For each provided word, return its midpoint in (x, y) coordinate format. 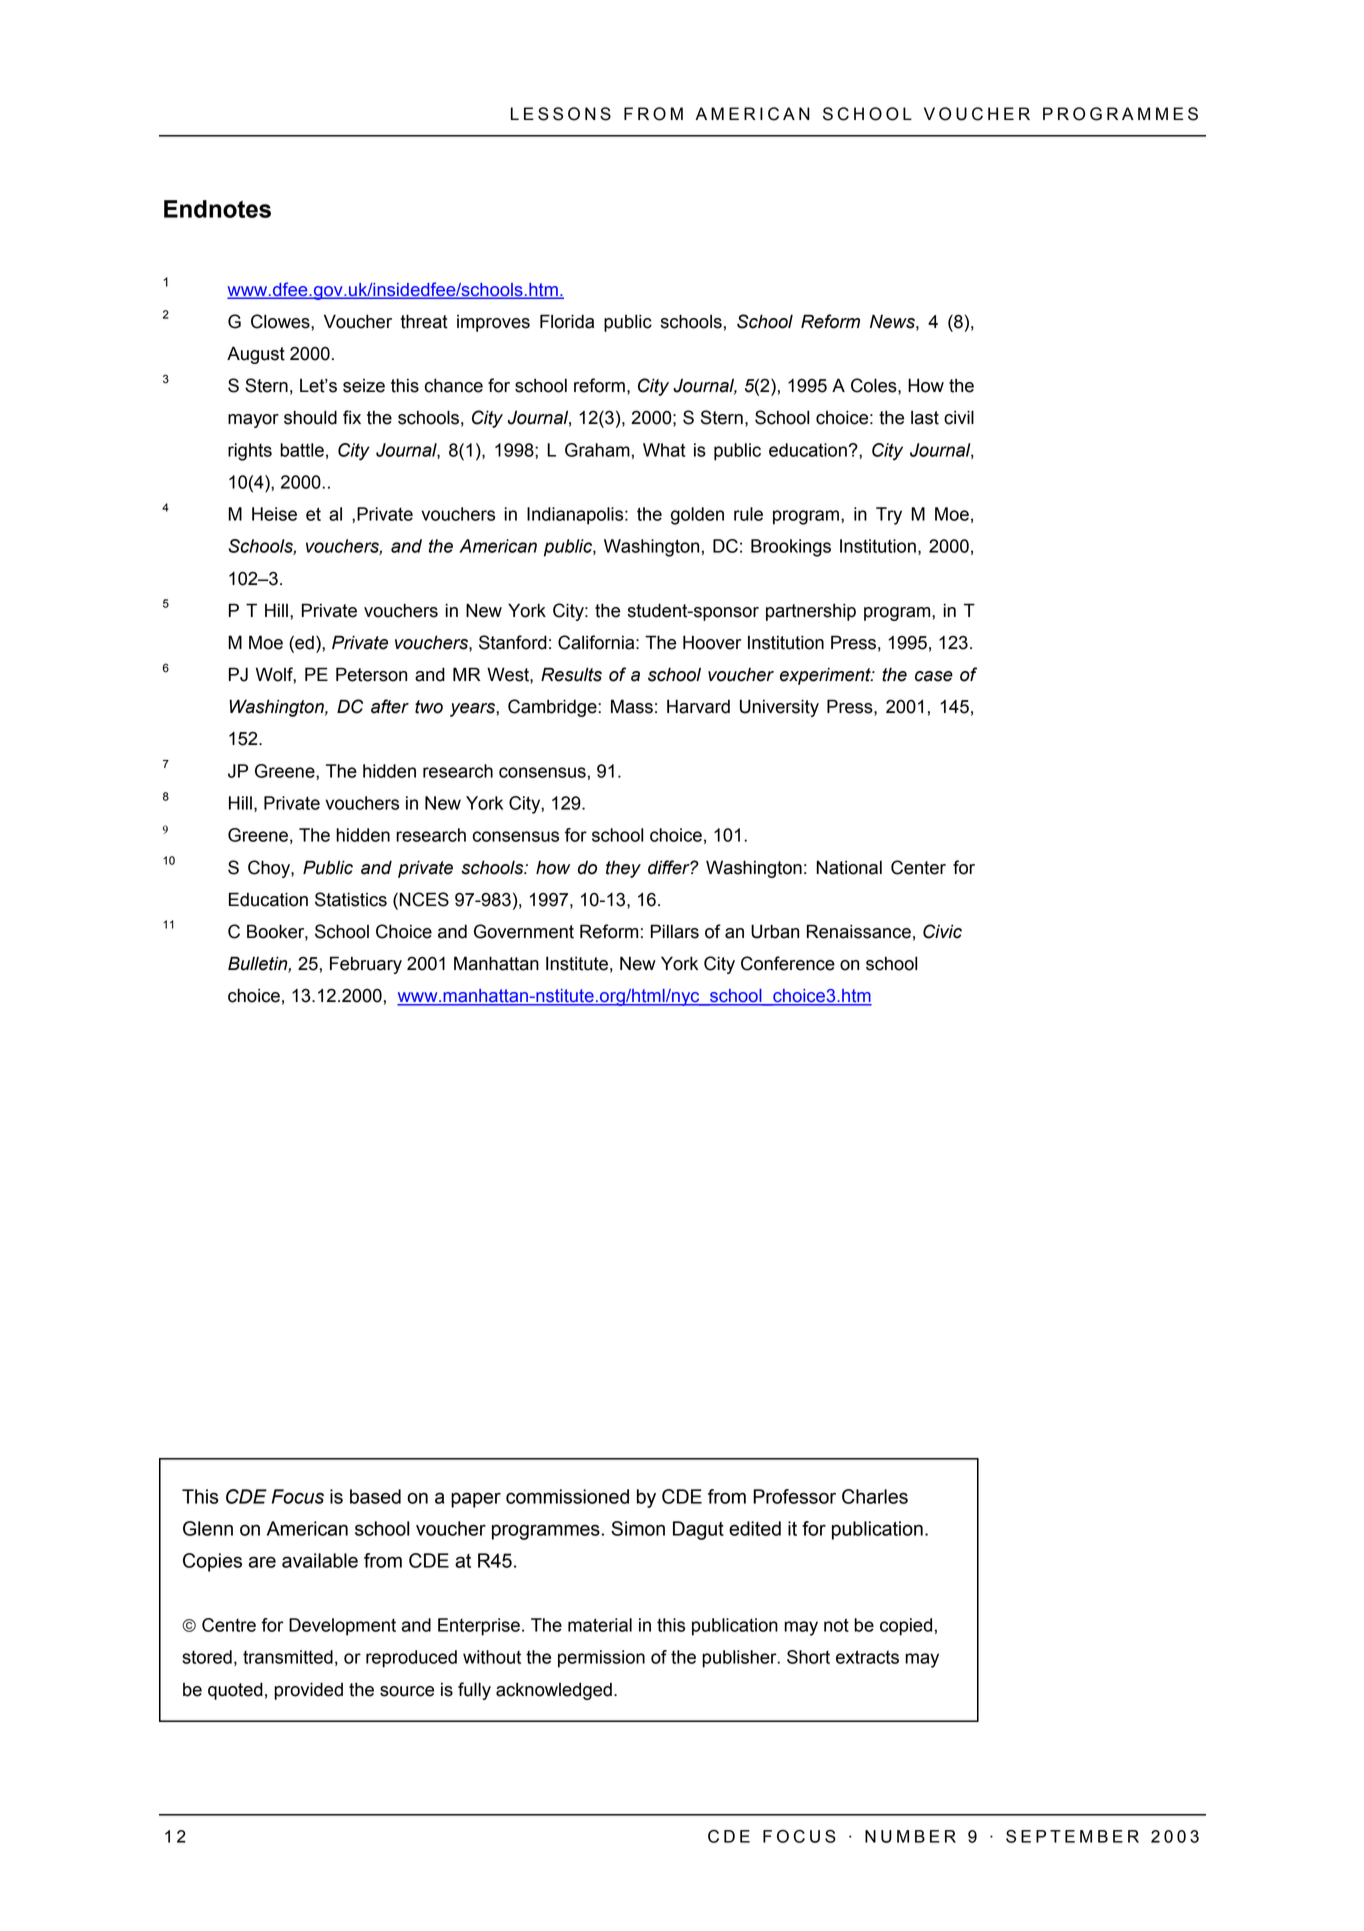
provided (308, 1691)
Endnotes (217, 209)
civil (959, 417)
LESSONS (561, 114)
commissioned (567, 1496)
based (375, 1496)
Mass (632, 706)
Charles (875, 1496)
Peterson (371, 674)
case (934, 676)
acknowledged (554, 1691)
